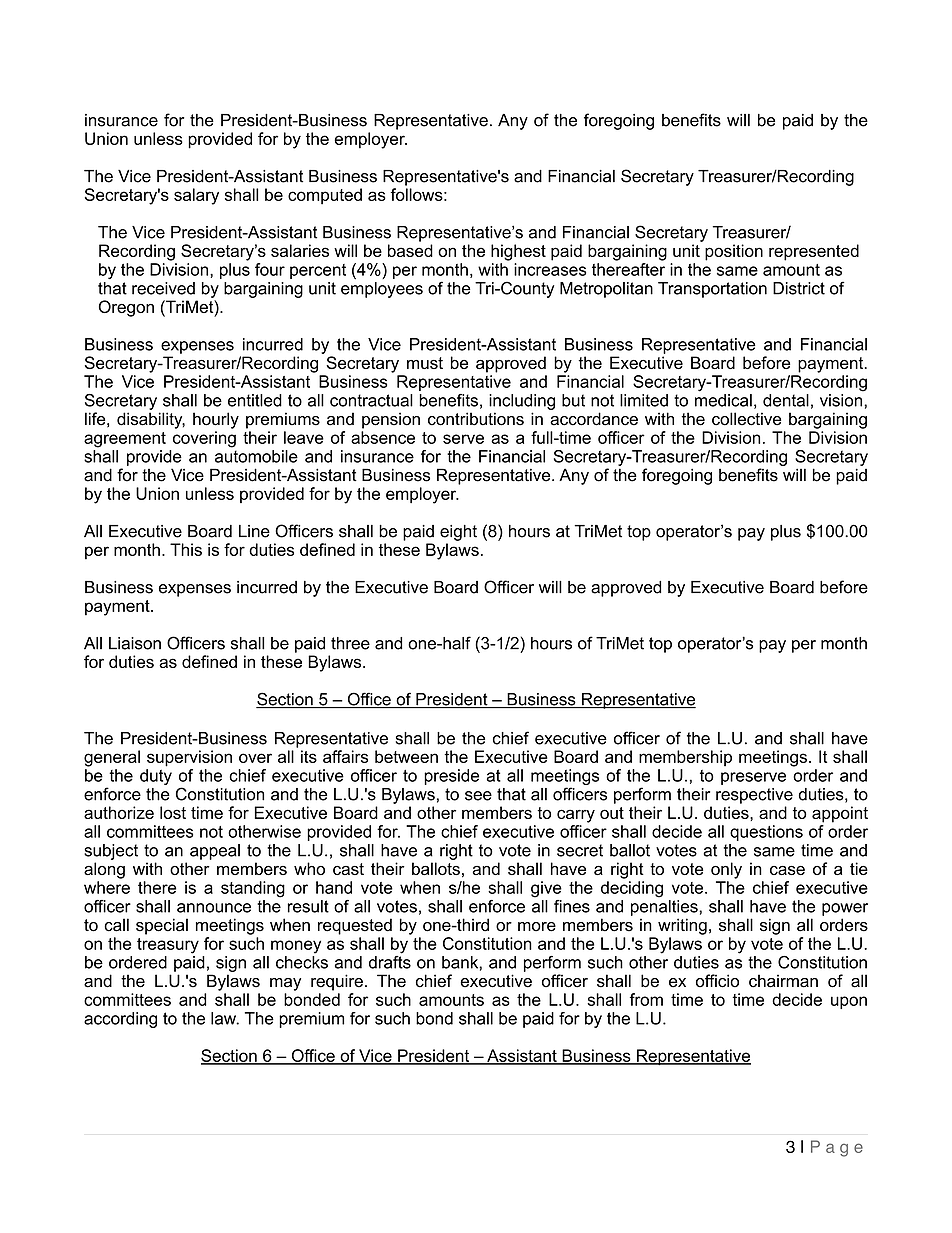  Describe the element at coordinates (173, 812) in the image. I see `lost` at that location.
